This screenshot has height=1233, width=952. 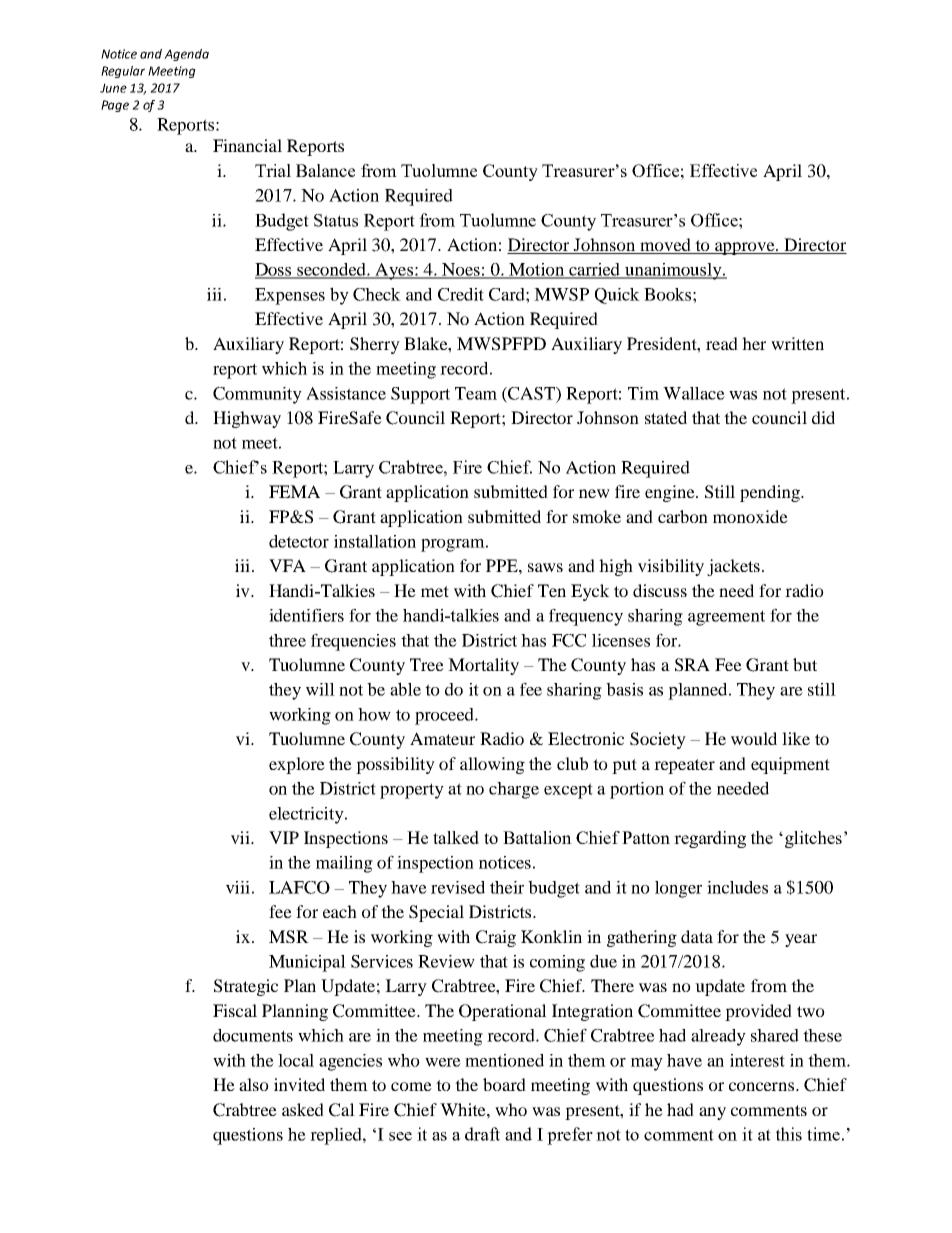 I want to click on Community, so click(x=257, y=395).
